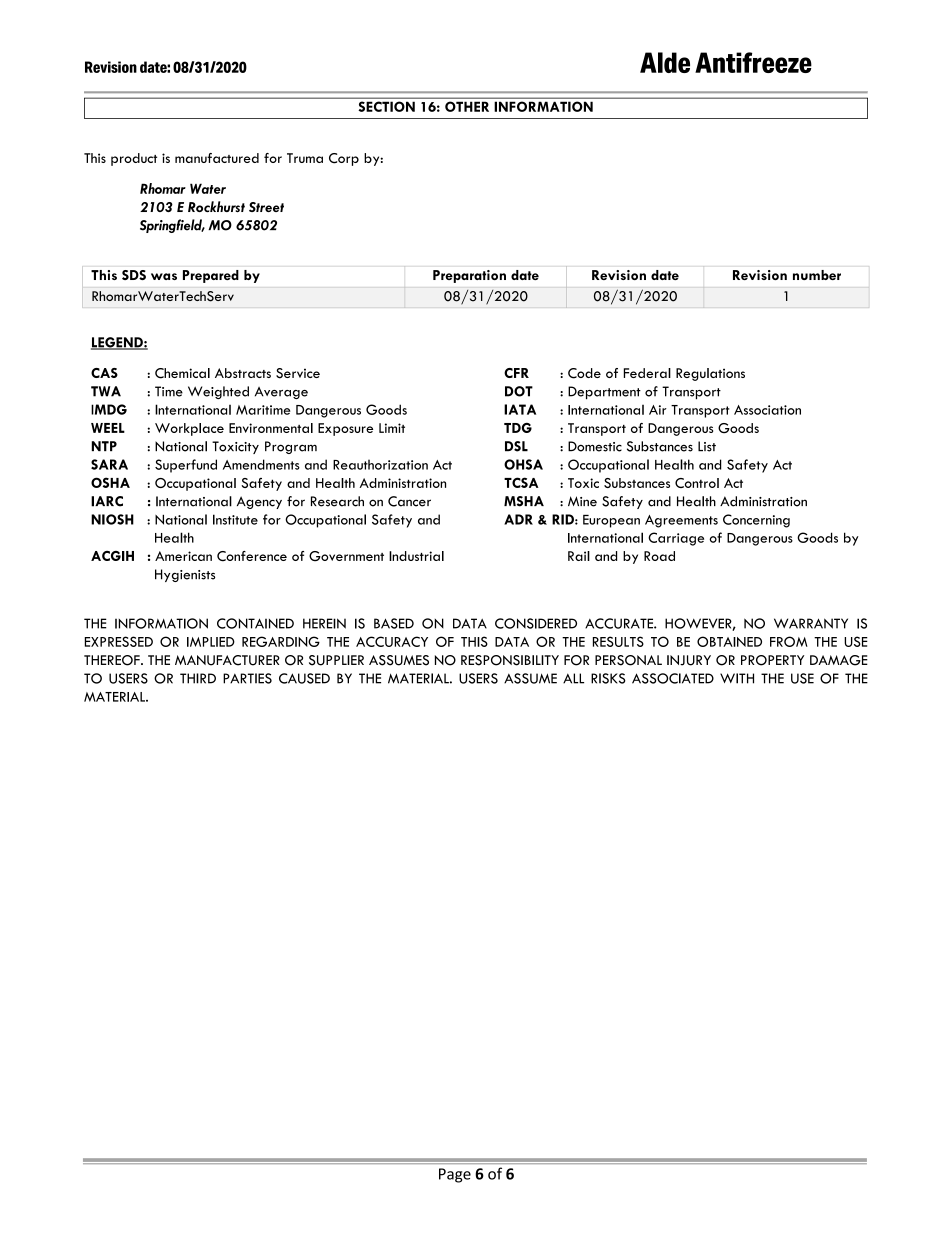 This page has width=952, height=1233. Describe the element at coordinates (198, 678) in the page. I see `THIRD` at that location.
